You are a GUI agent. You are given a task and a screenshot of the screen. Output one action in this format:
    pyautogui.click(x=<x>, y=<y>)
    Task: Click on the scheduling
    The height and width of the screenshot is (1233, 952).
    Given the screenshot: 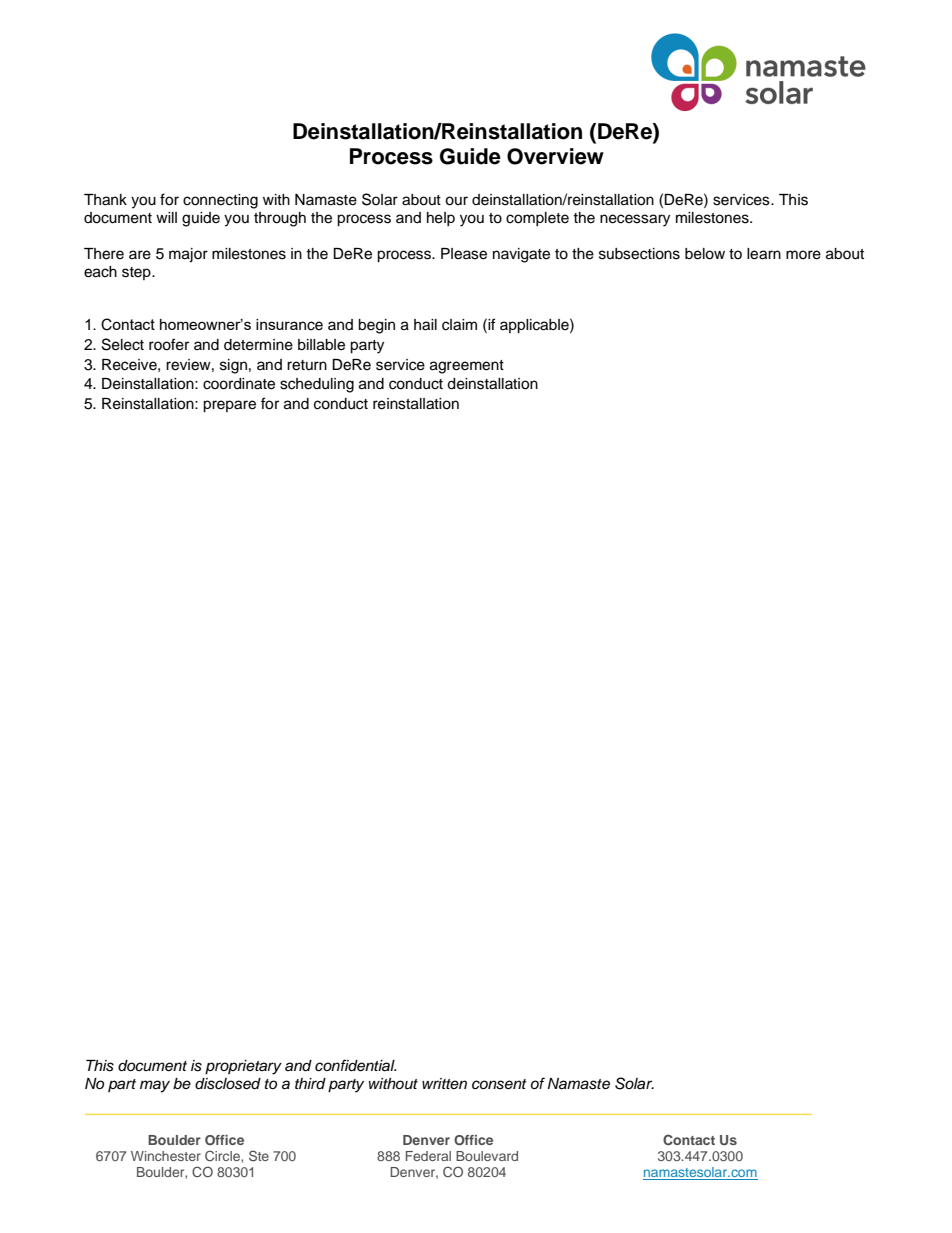 What is the action you would take?
    pyautogui.click(x=317, y=385)
